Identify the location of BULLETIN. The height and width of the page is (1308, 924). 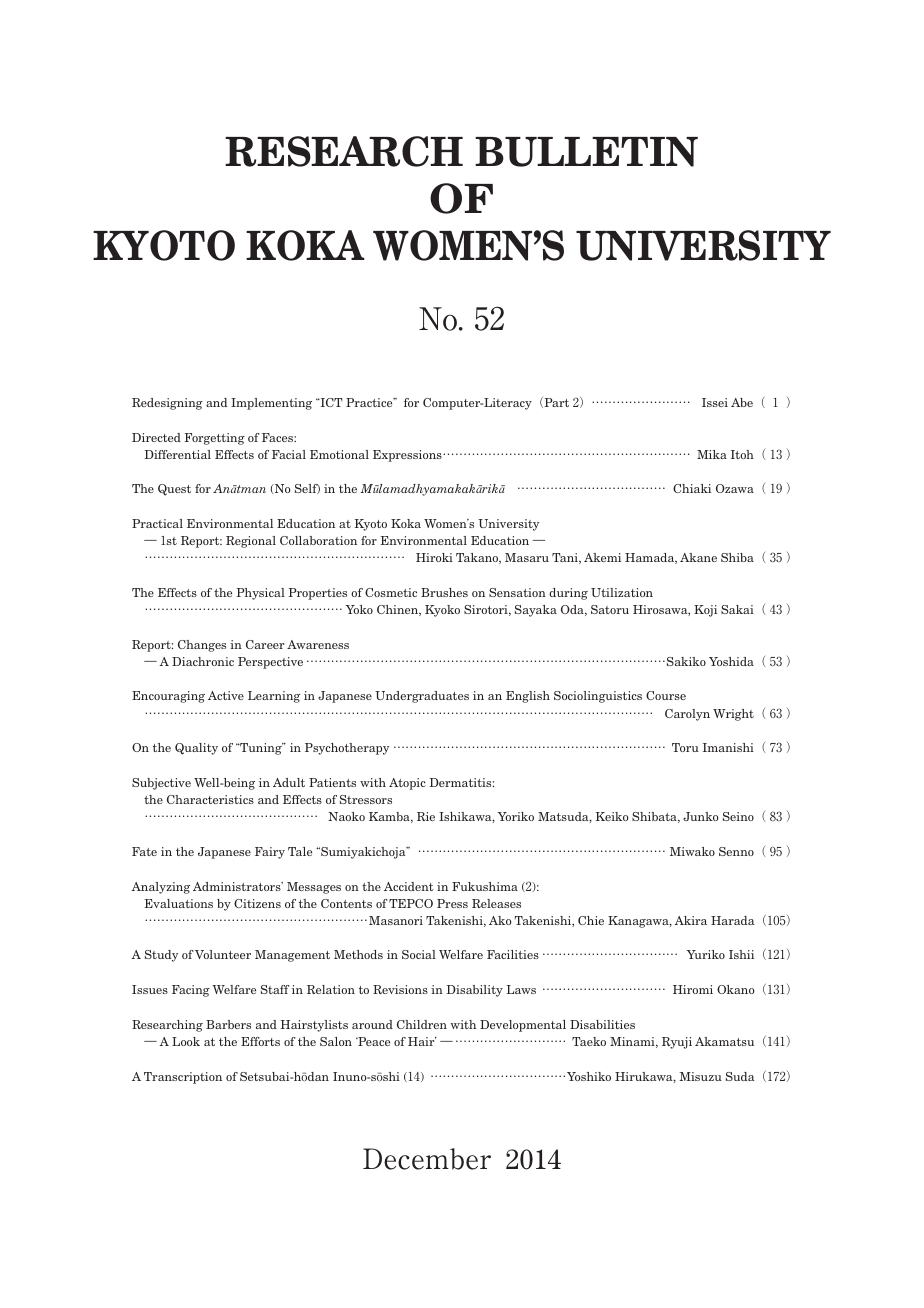
(586, 152).
